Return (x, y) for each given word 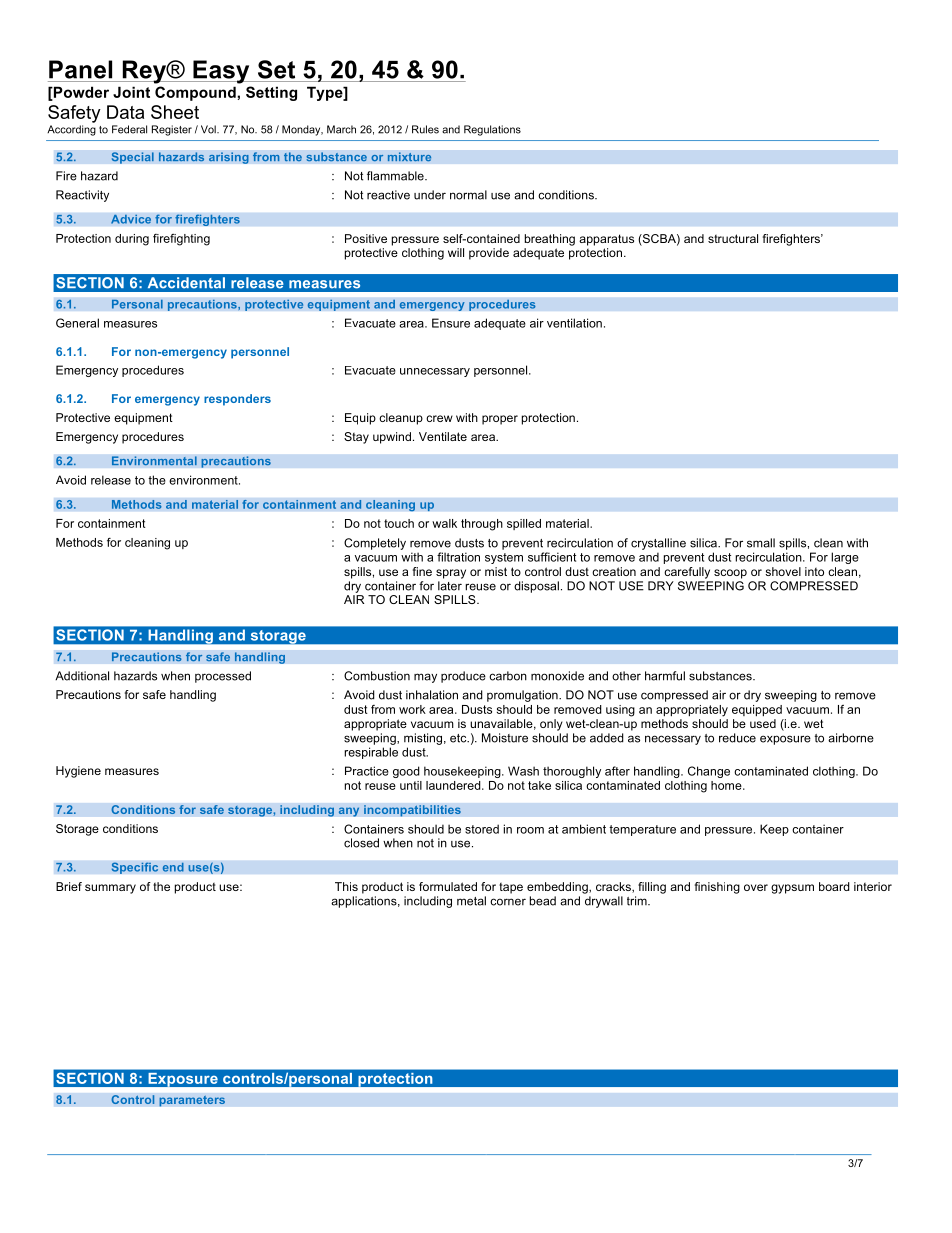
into (814, 571)
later (450, 586)
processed (223, 677)
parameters (192, 1101)
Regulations (492, 130)
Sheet (175, 112)
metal (471, 901)
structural (733, 238)
